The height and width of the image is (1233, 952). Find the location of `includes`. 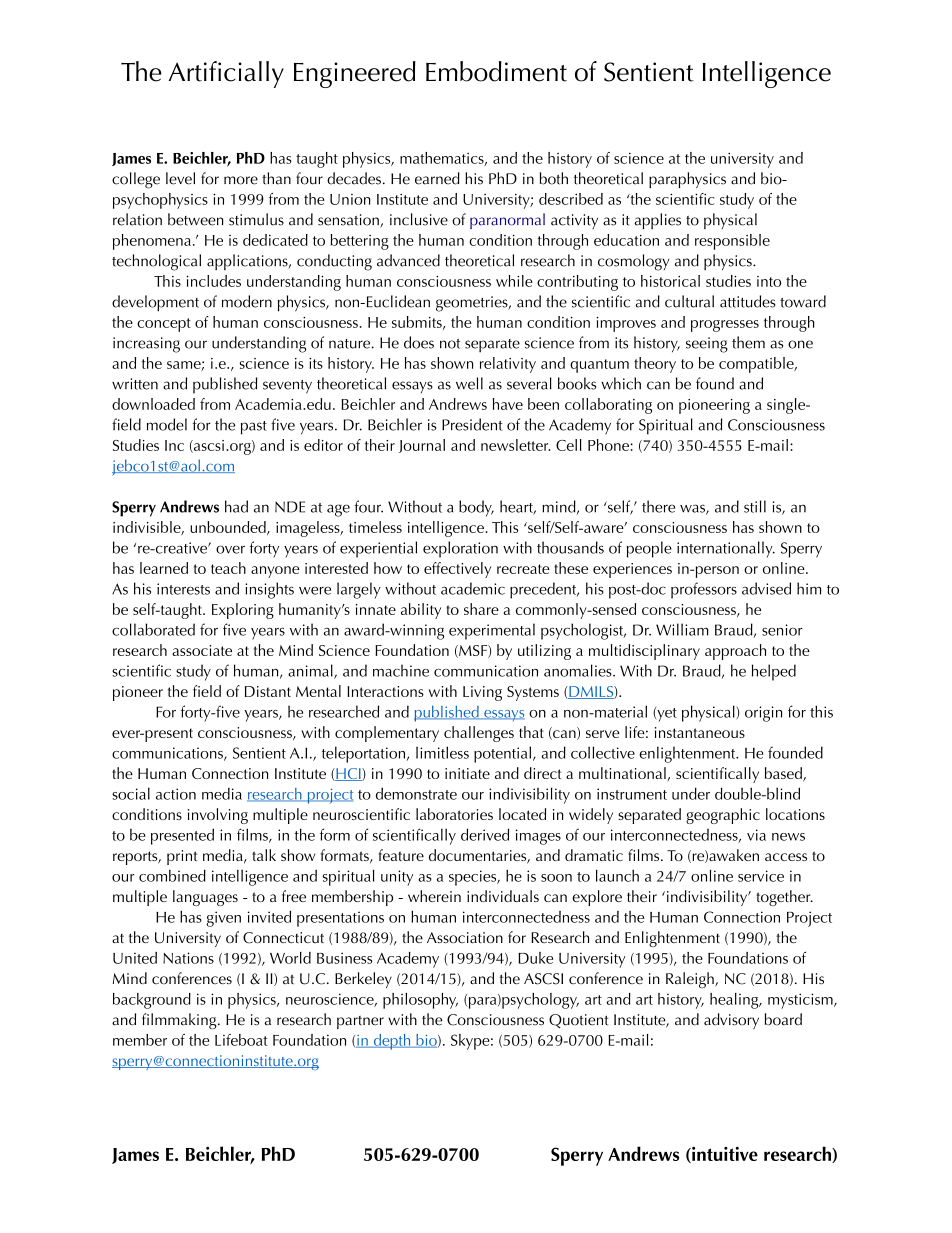

includes is located at coordinates (214, 281).
